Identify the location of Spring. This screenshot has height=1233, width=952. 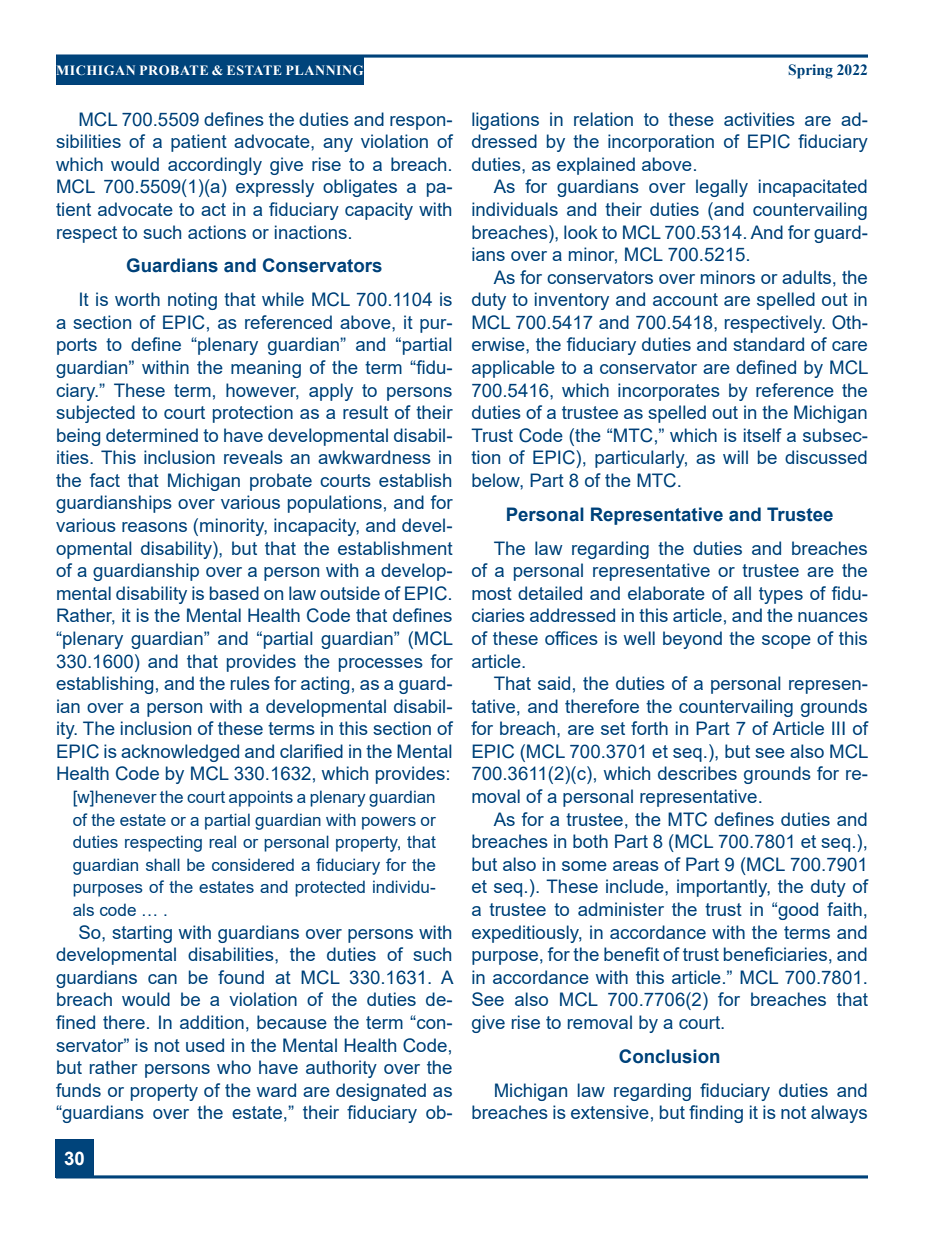
(810, 71).
